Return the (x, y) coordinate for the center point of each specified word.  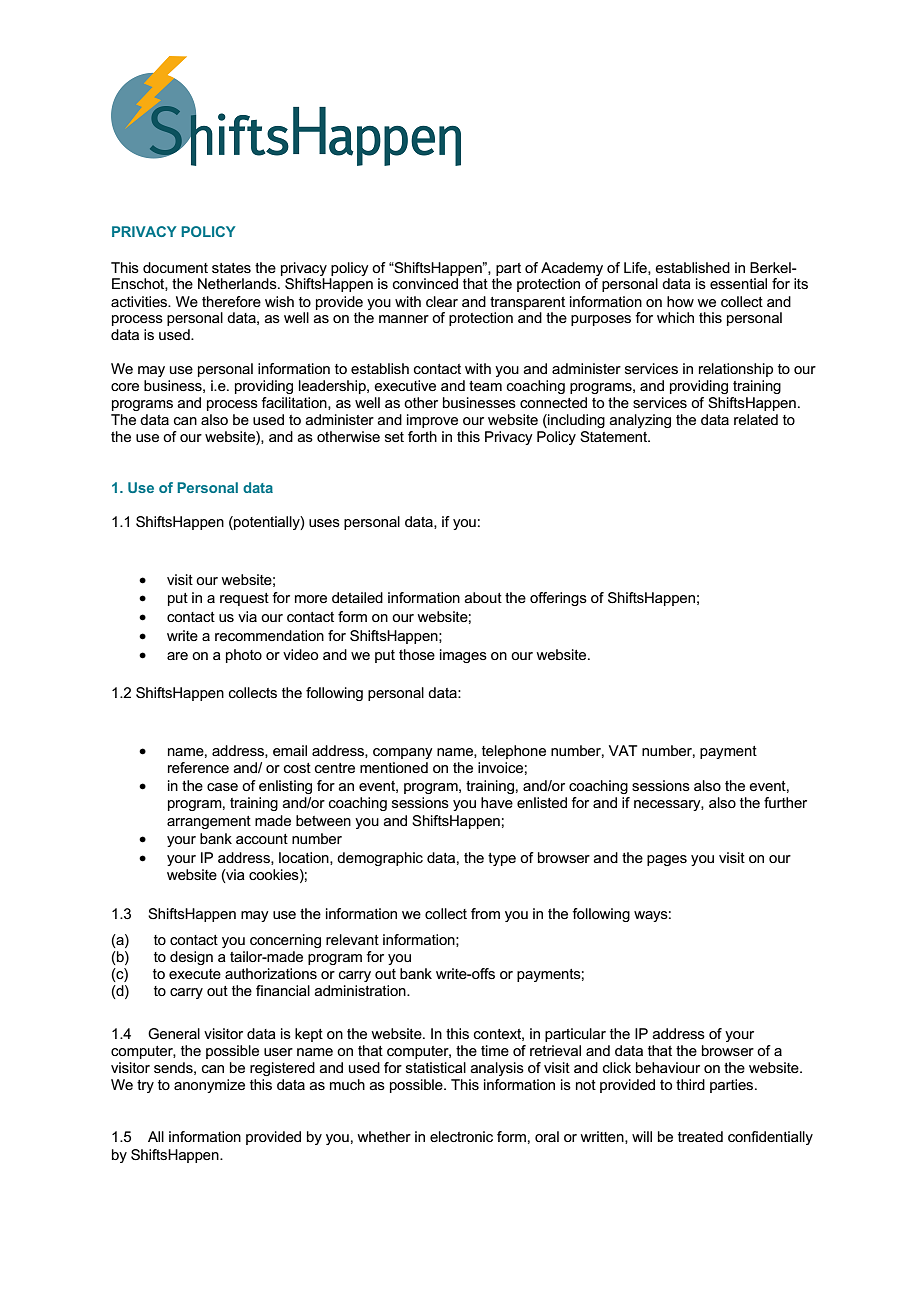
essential (738, 283)
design (191, 958)
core (125, 387)
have (497, 802)
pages (667, 860)
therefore (231, 301)
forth (422, 436)
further (785, 802)
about (483, 597)
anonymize (209, 1086)
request (244, 599)
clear (442, 301)
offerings (558, 599)
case (222, 787)
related (756, 419)
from (485, 913)
